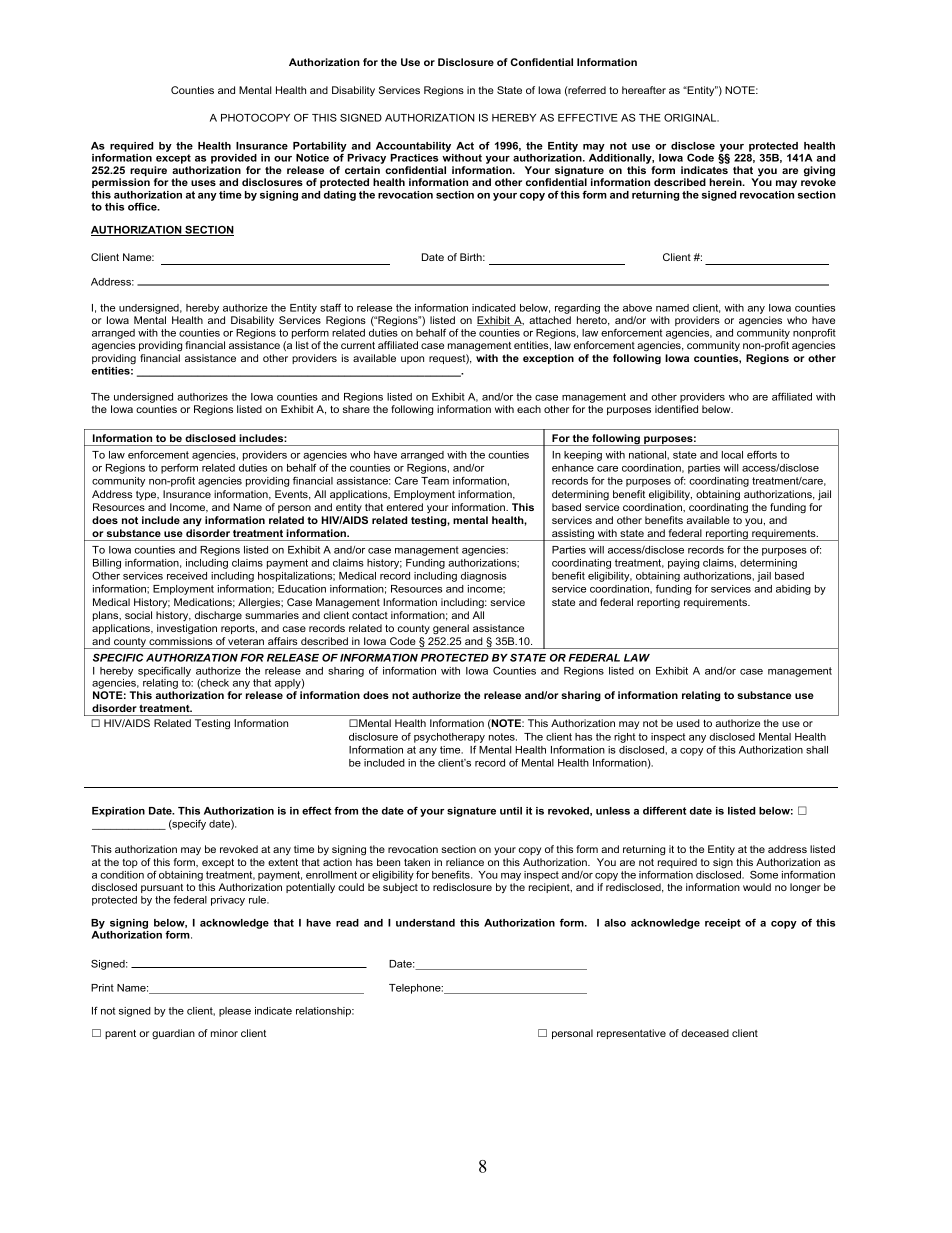 The image size is (952, 1233). Describe the element at coordinates (705, 1033) in the screenshot. I see `deceased` at that location.
